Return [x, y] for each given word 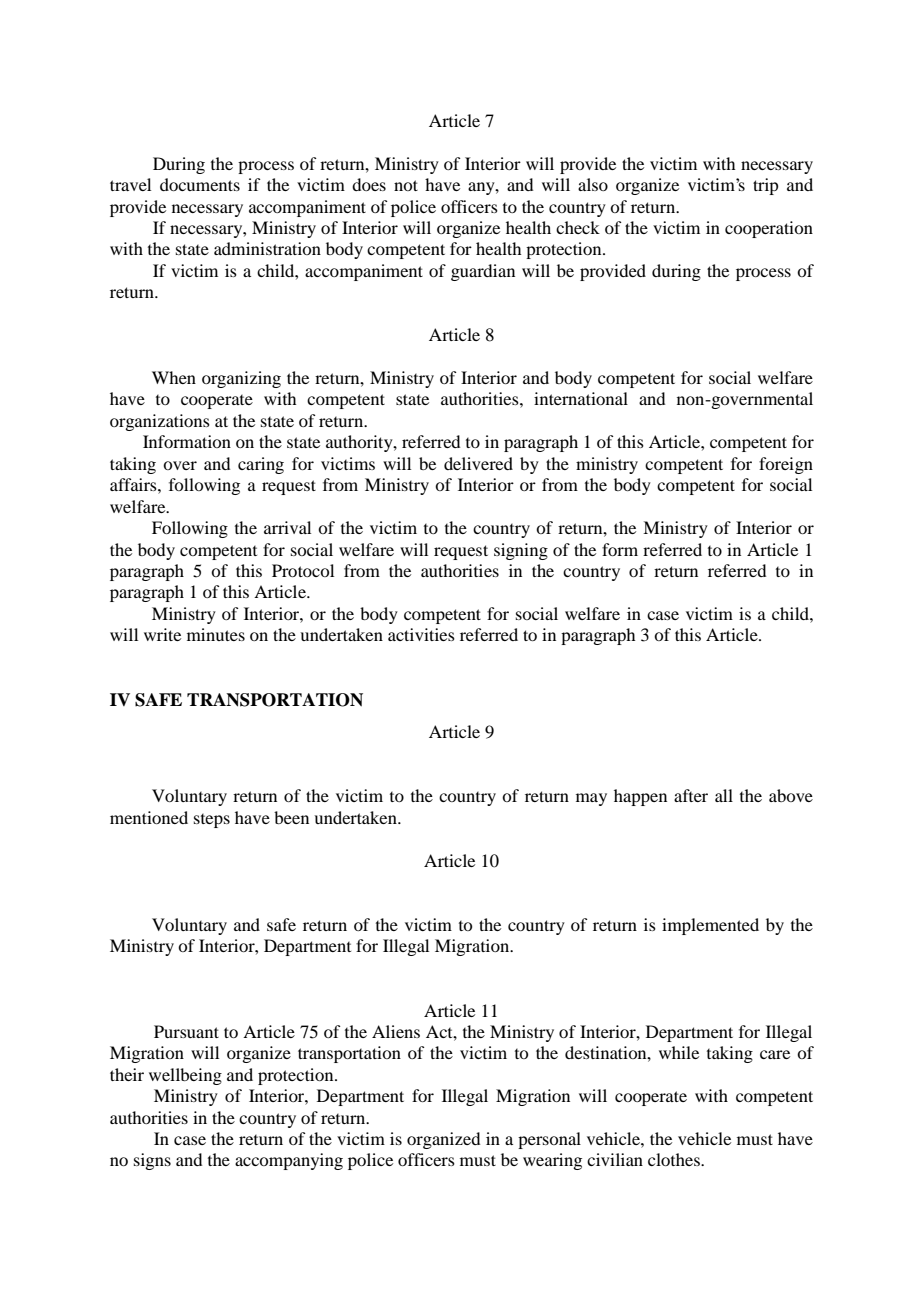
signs [152, 1161]
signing [521, 551]
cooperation [769, 229]
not [406, 185]
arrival [287, 527]
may [591, 799]
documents [200, 184]
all [724, 795]
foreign [786, 465]
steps [212, 821]
